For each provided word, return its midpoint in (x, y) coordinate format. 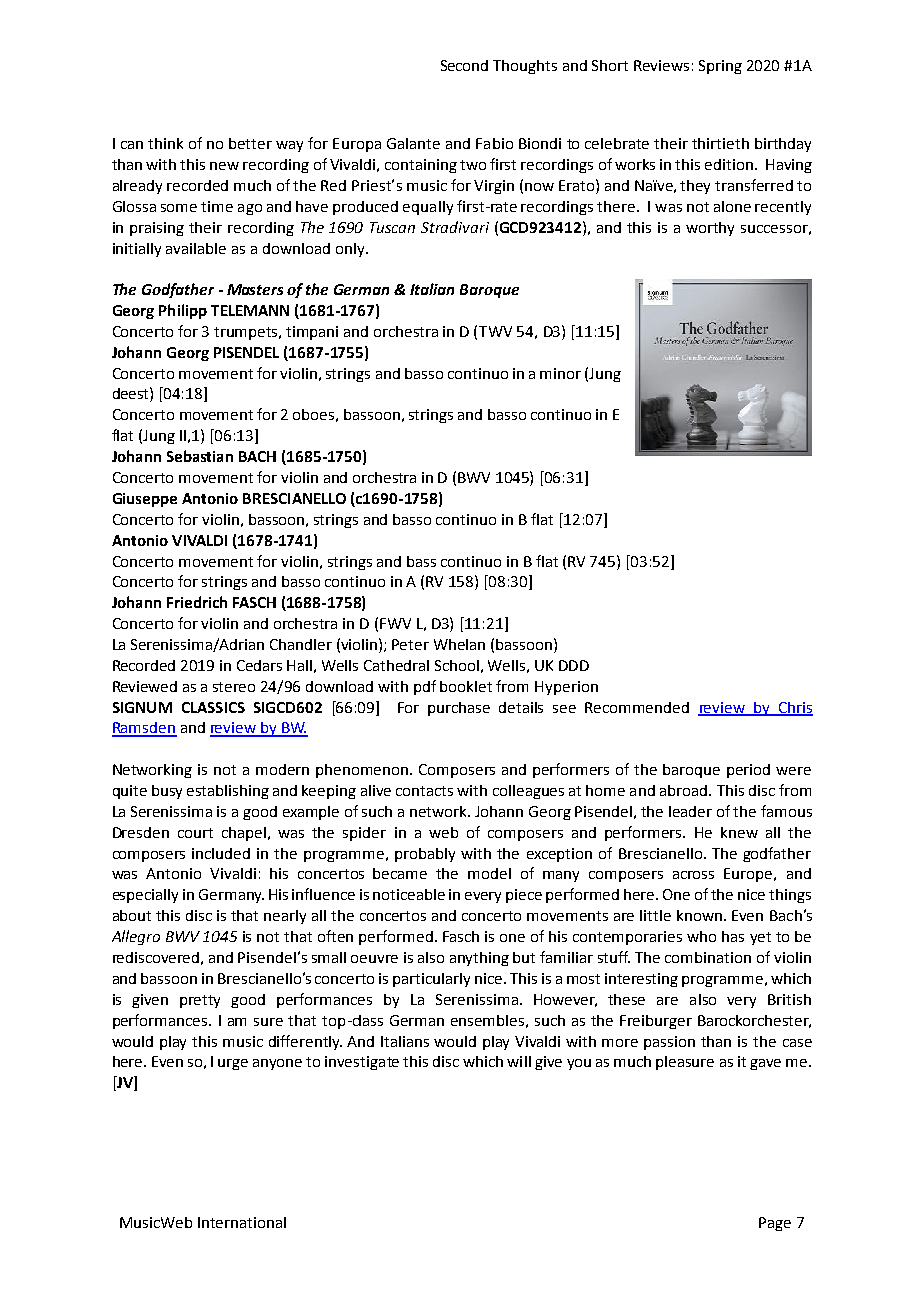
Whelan (459, 644)
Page (775, 1224)
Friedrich (197, 602)
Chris (794, 708)
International (242, 1222)
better (250, 143)
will (519, 1061)
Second (464, 65)
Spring (720, 67)
